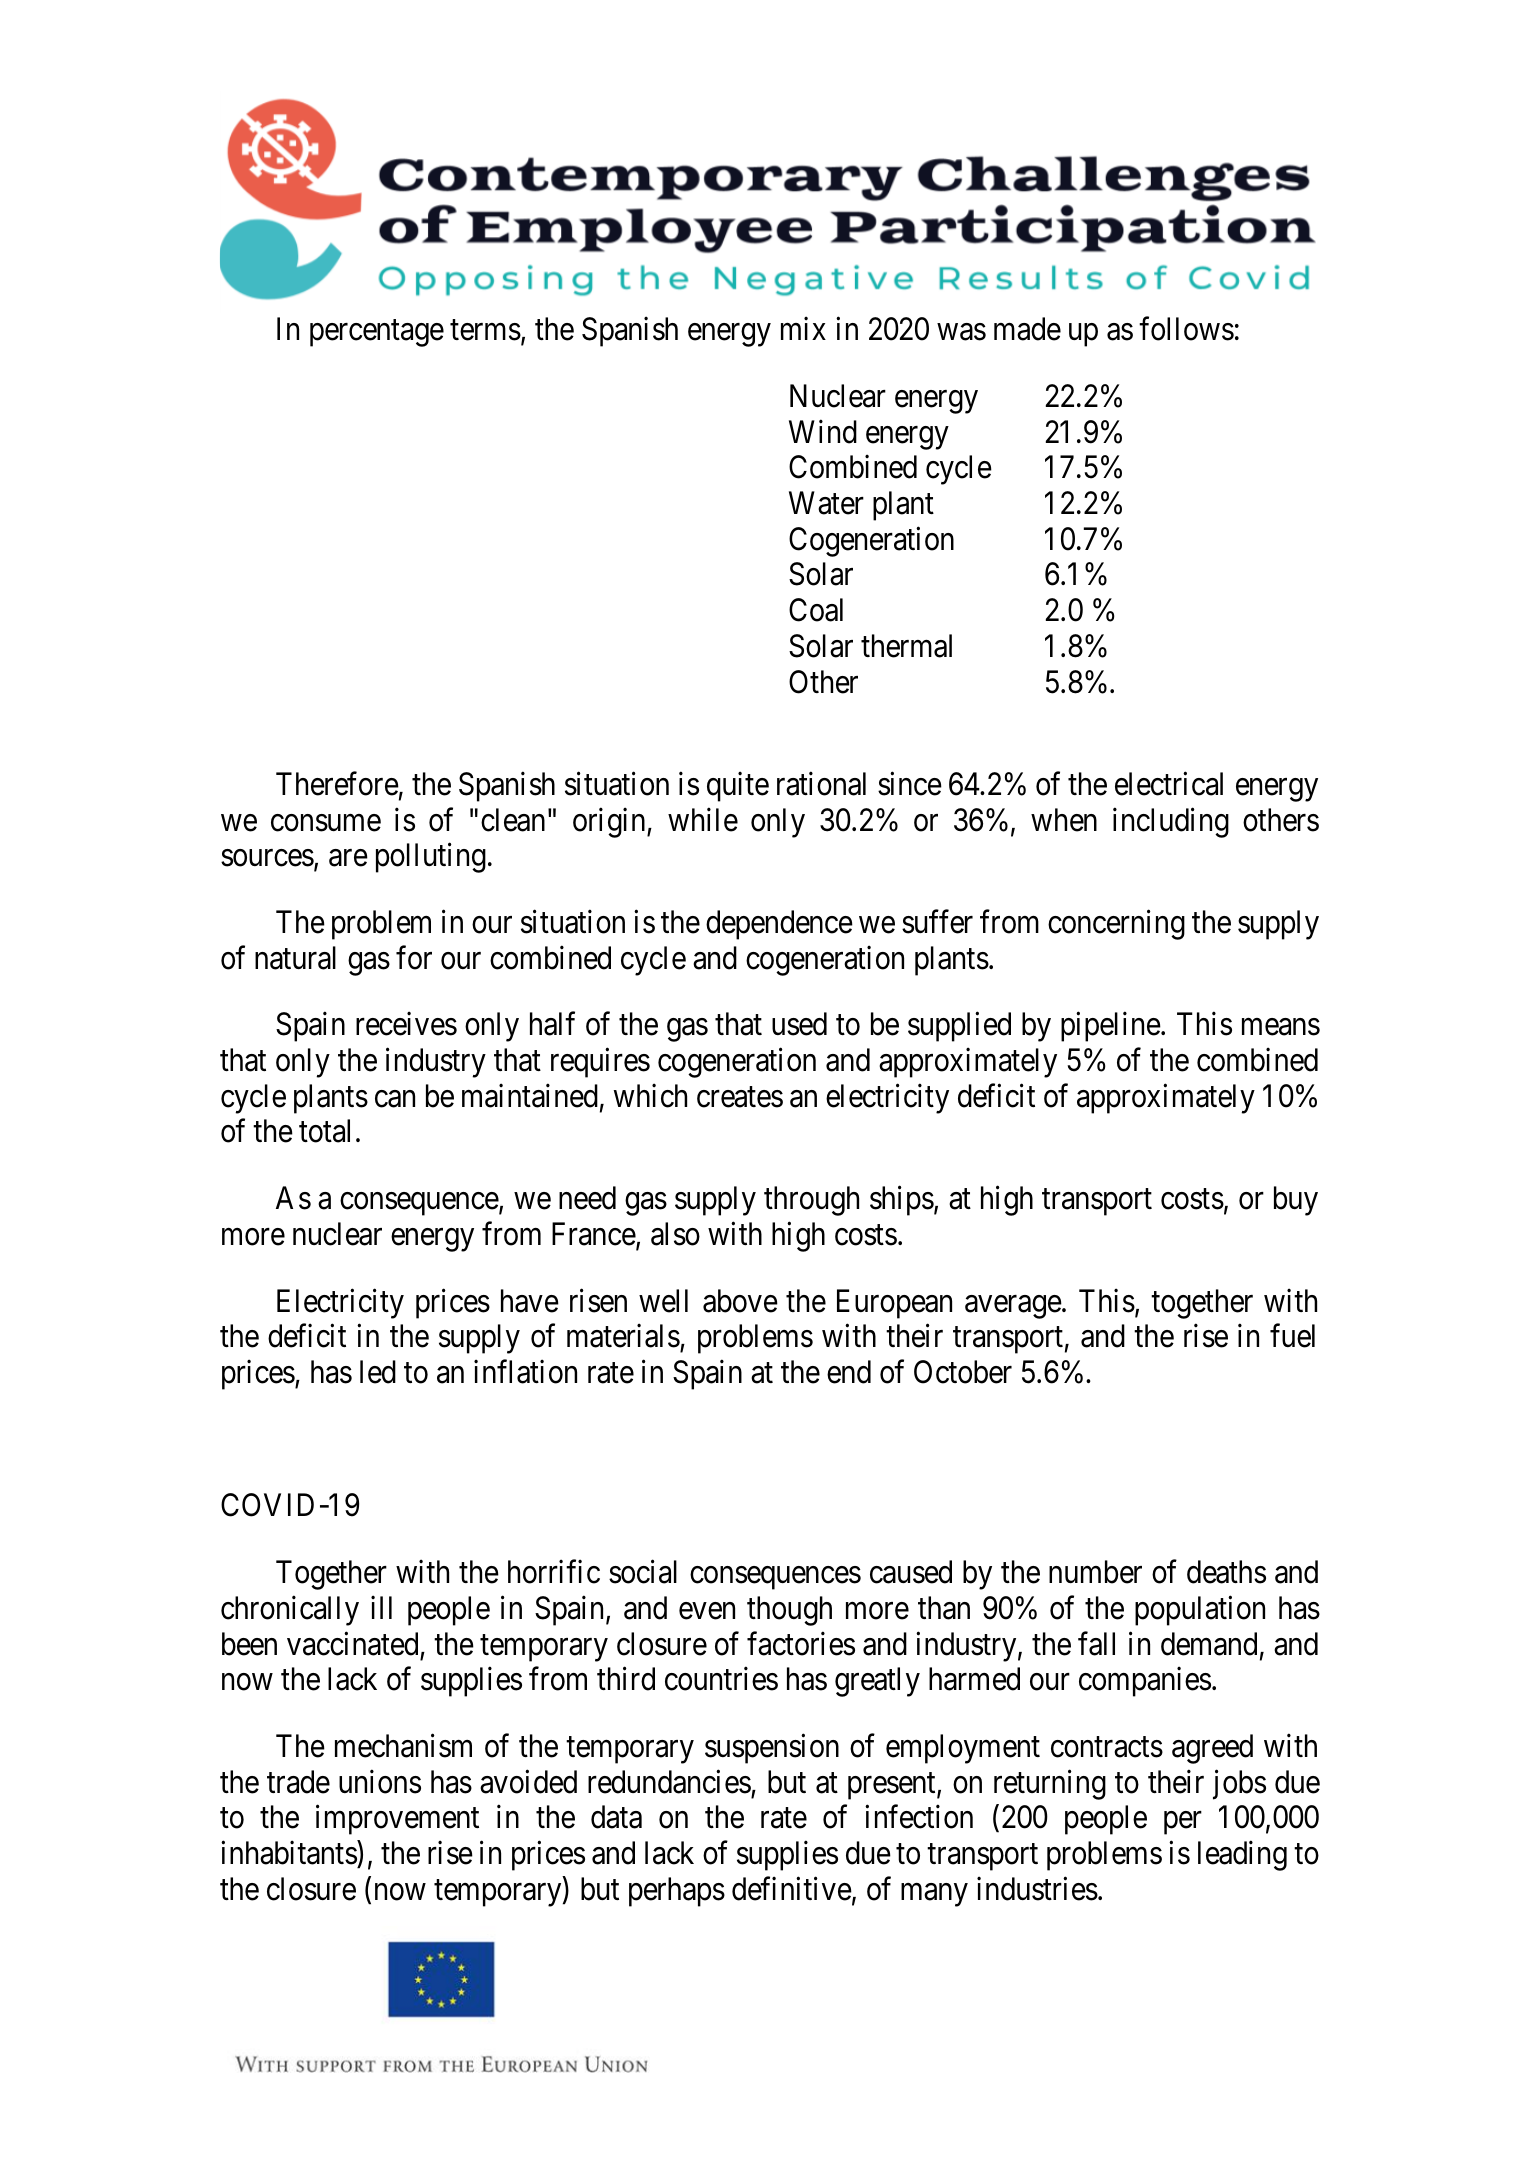  I want to click on definitive, so click(792, 1889).
